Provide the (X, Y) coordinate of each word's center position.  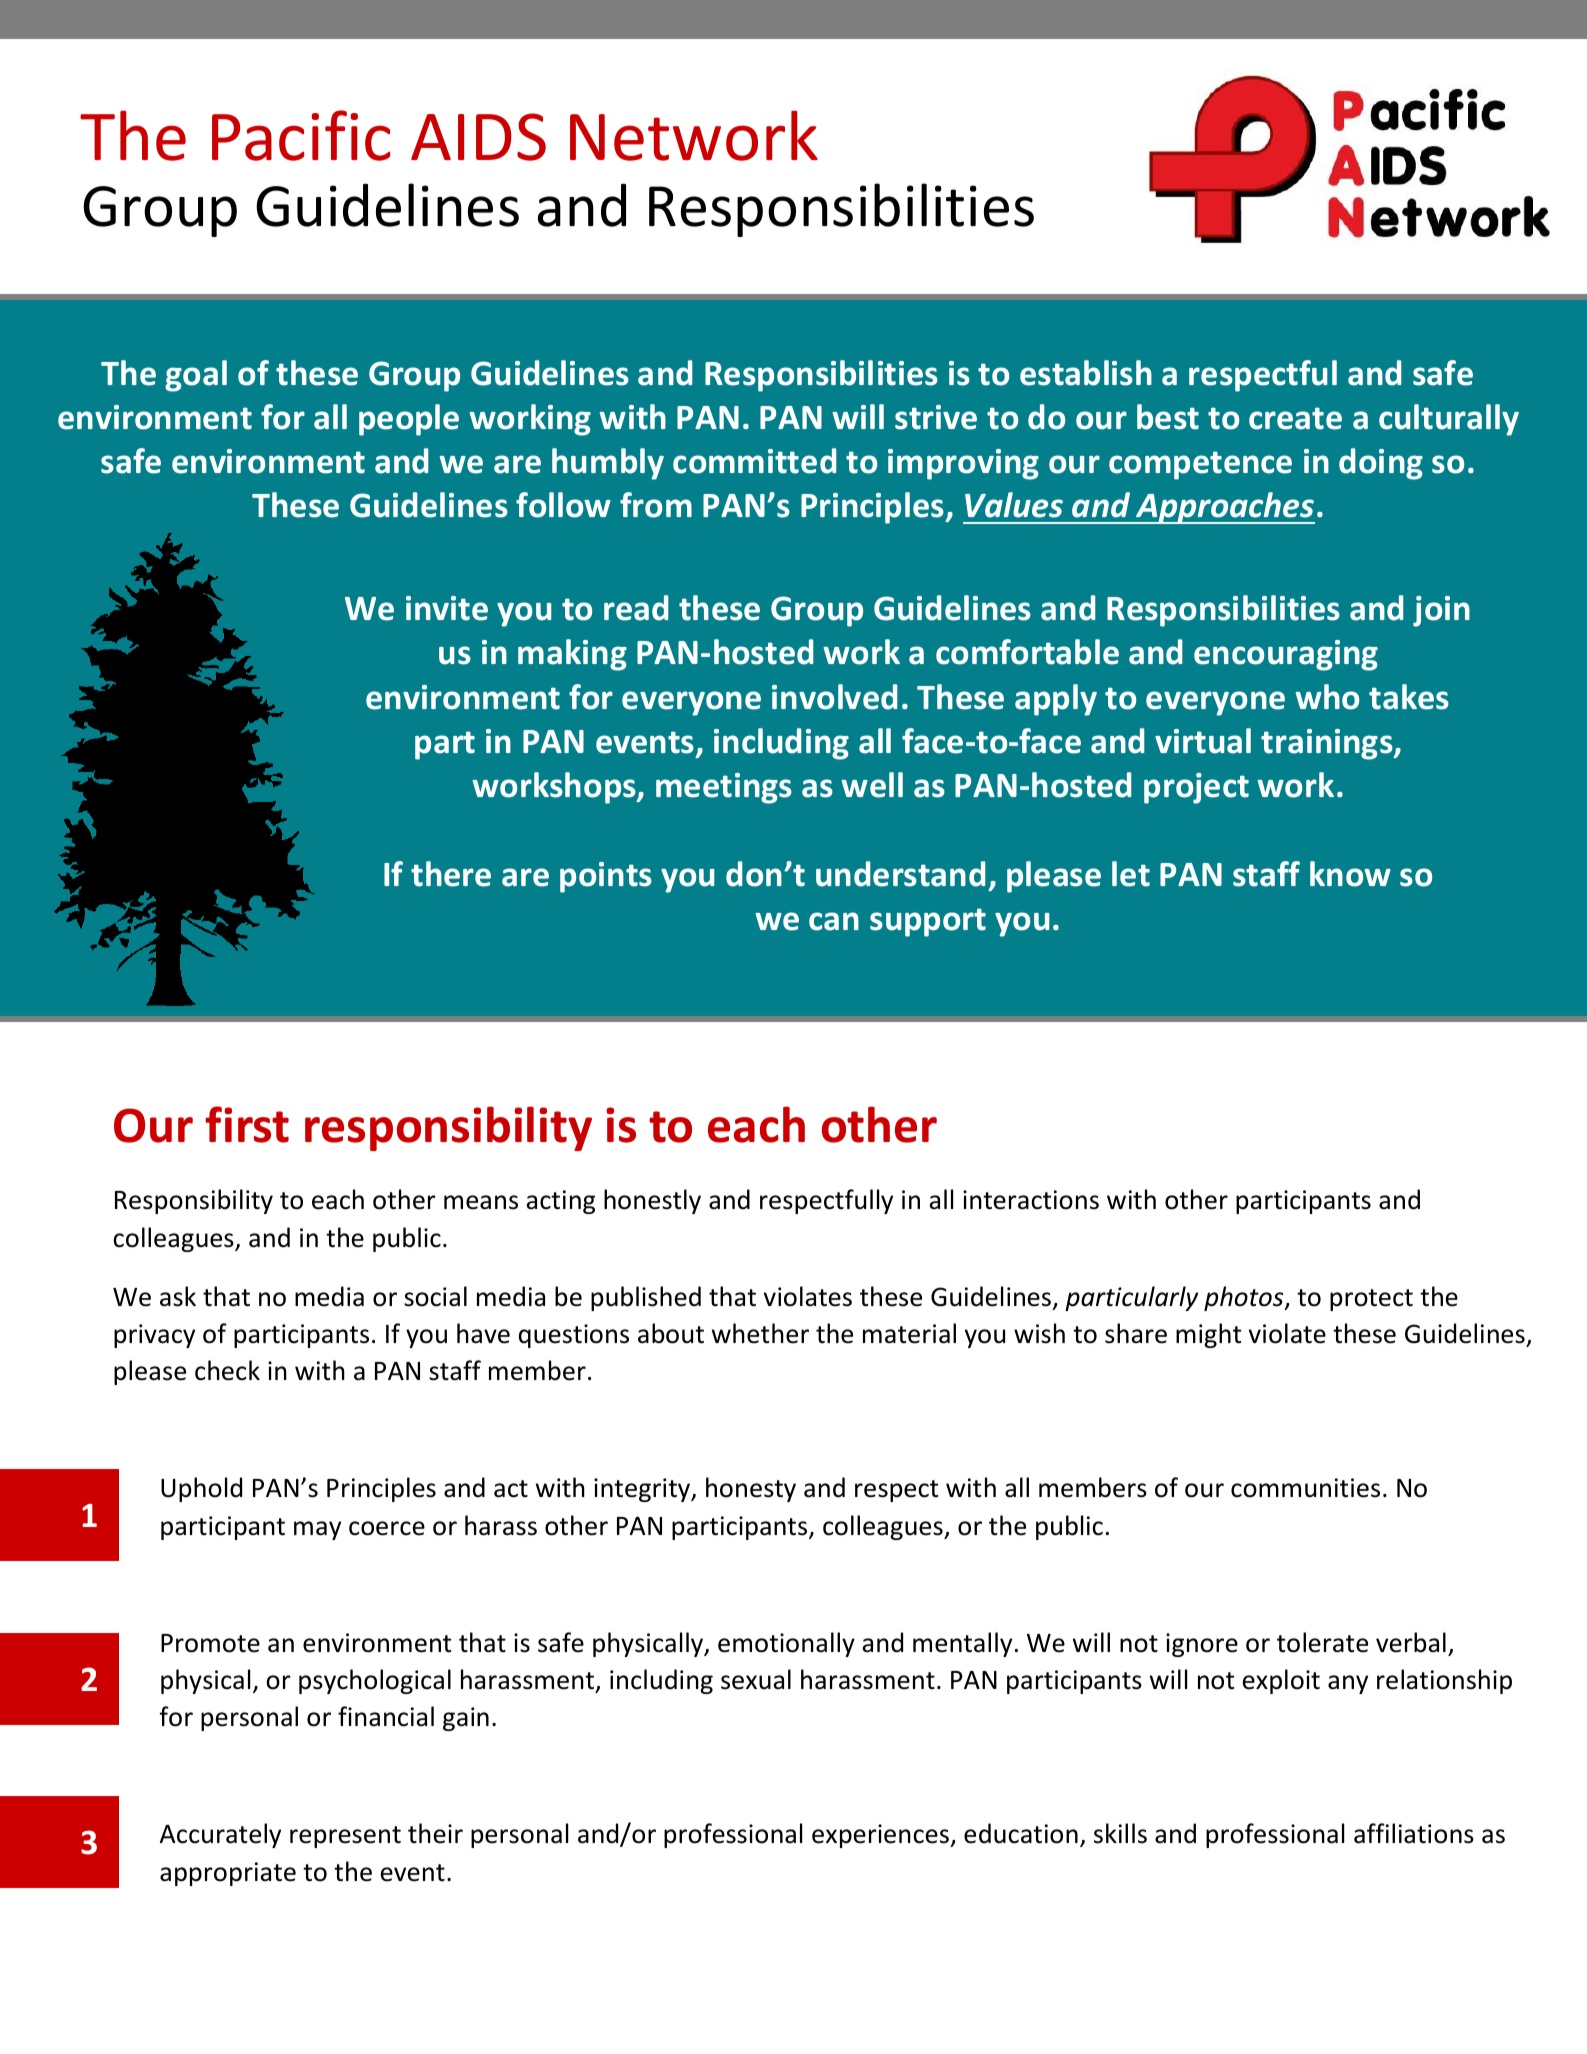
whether (760, 1333)
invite (447, 608)
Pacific (301, 135)
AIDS (478, 137)
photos (1245, 1298)
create (1295, 418)
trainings (1328, 744)
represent (345, 1837)
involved (834, 697)
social (435, 1296)
